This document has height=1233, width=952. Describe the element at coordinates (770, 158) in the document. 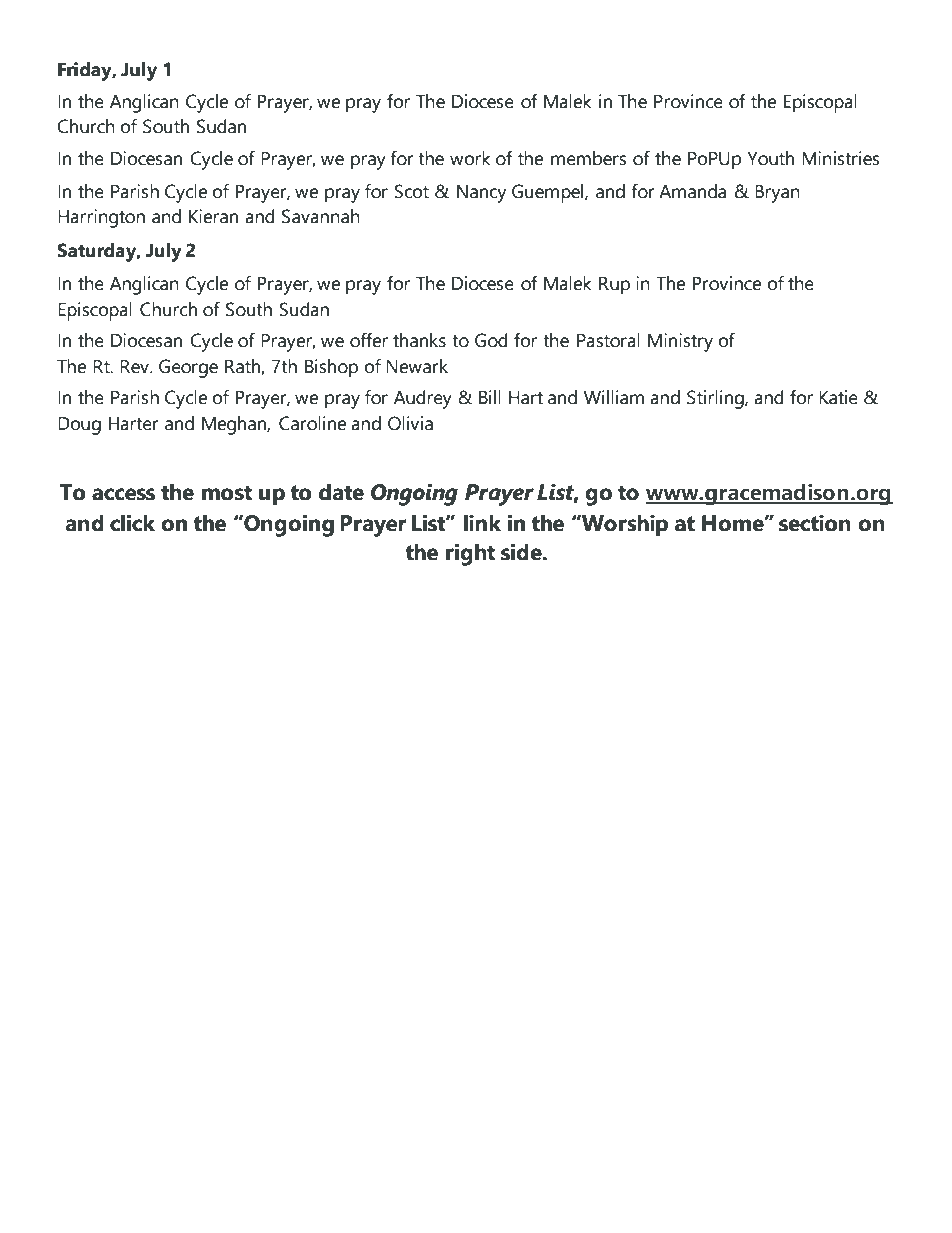

I see `Youth` at that location.
